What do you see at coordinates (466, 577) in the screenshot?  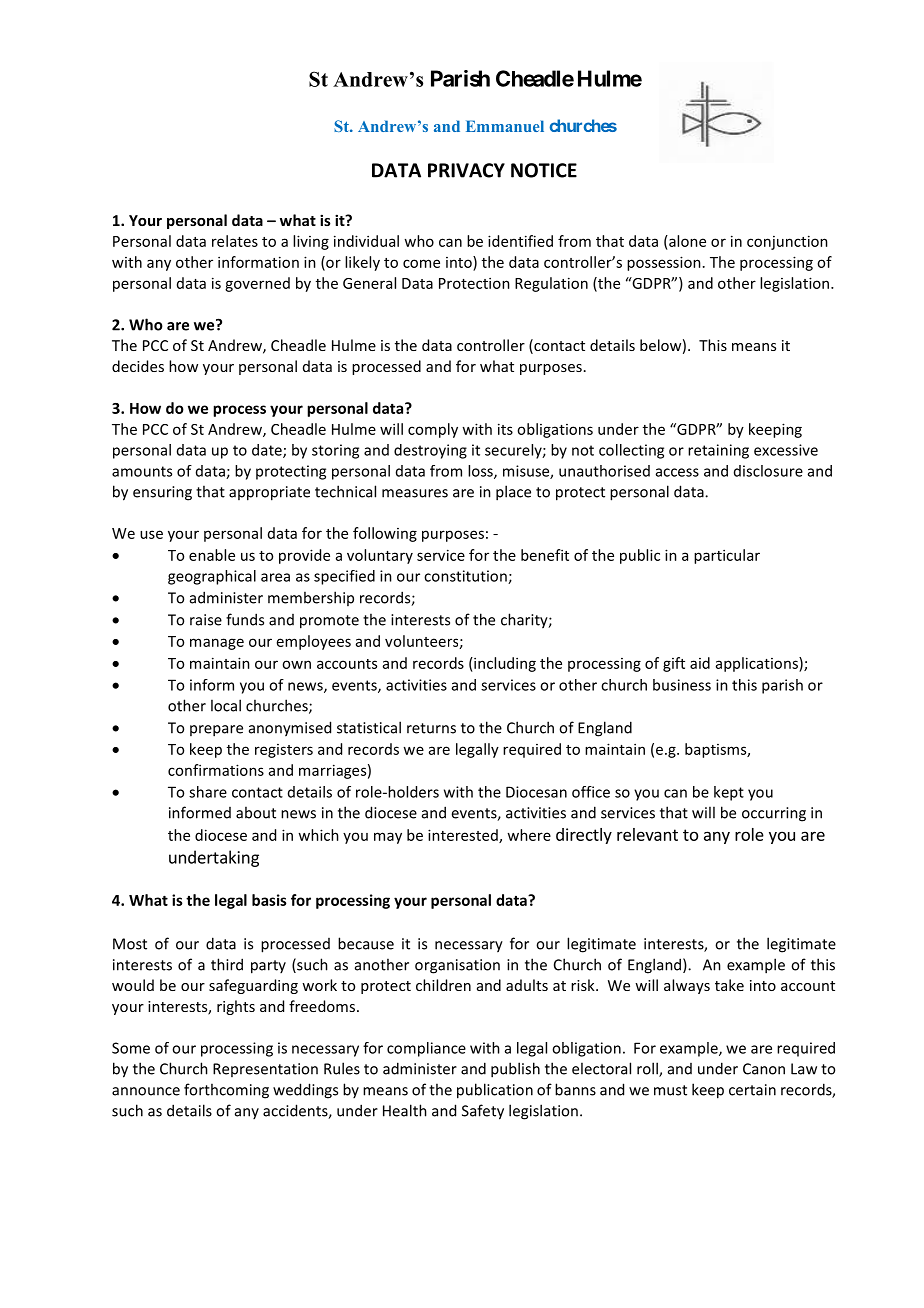 I see `constitution` at bounding box center [466, 577].
